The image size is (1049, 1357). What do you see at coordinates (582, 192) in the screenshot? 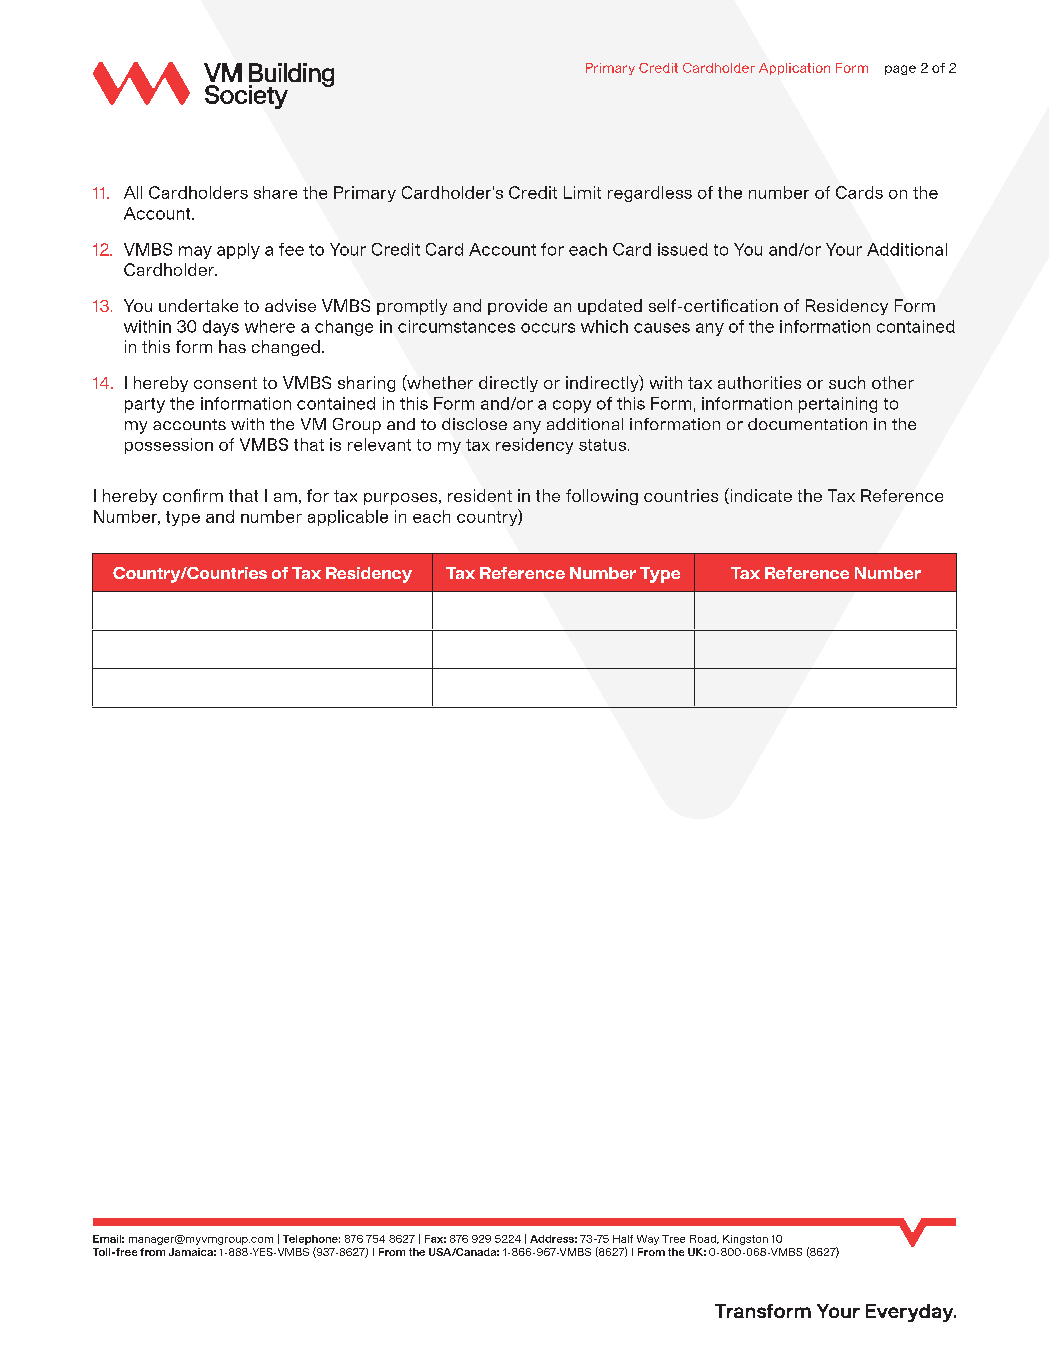
I see `Limit` at bounding box center [582, 192].
